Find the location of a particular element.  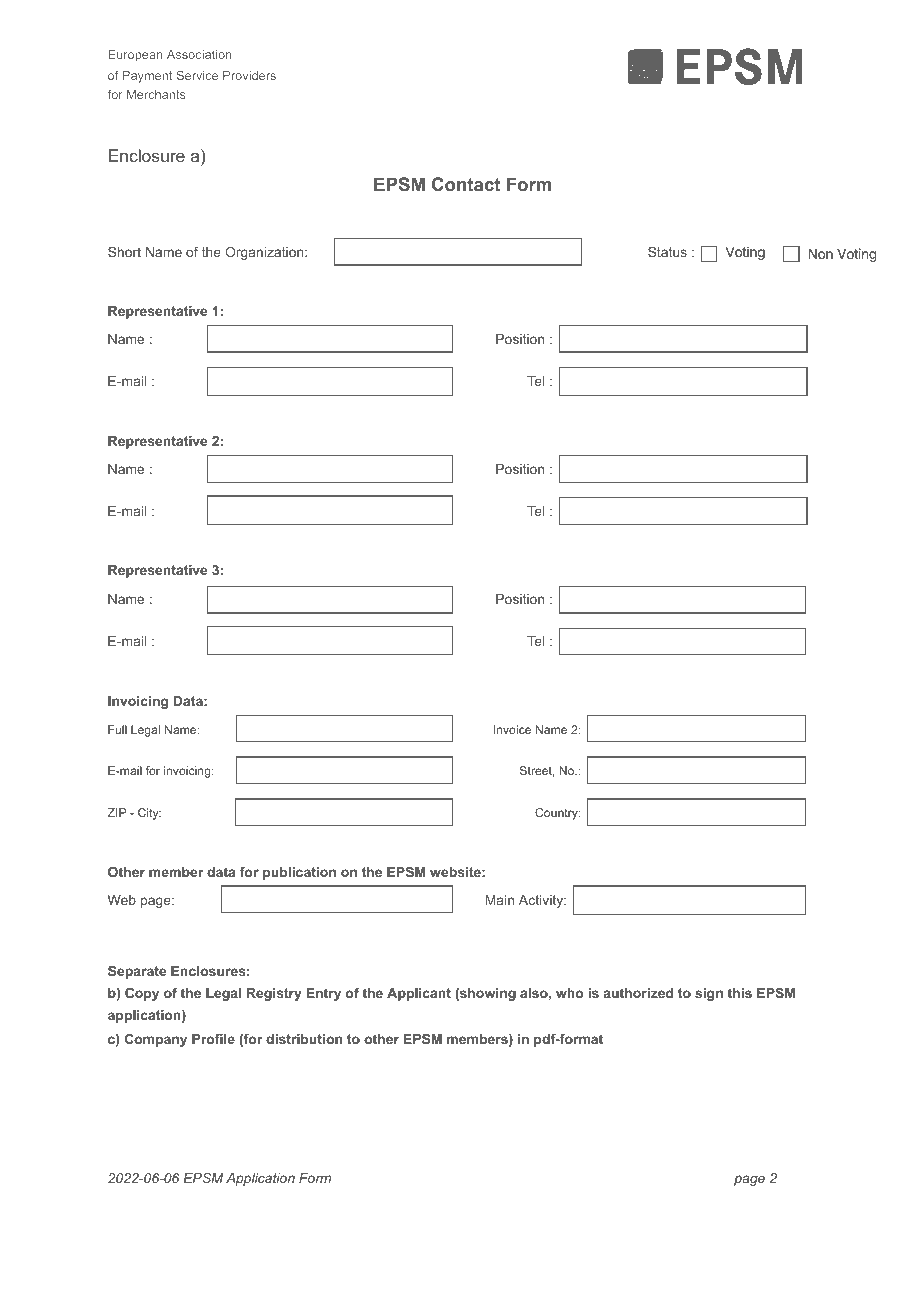

Profile is located at coordinates (213, 1039).
